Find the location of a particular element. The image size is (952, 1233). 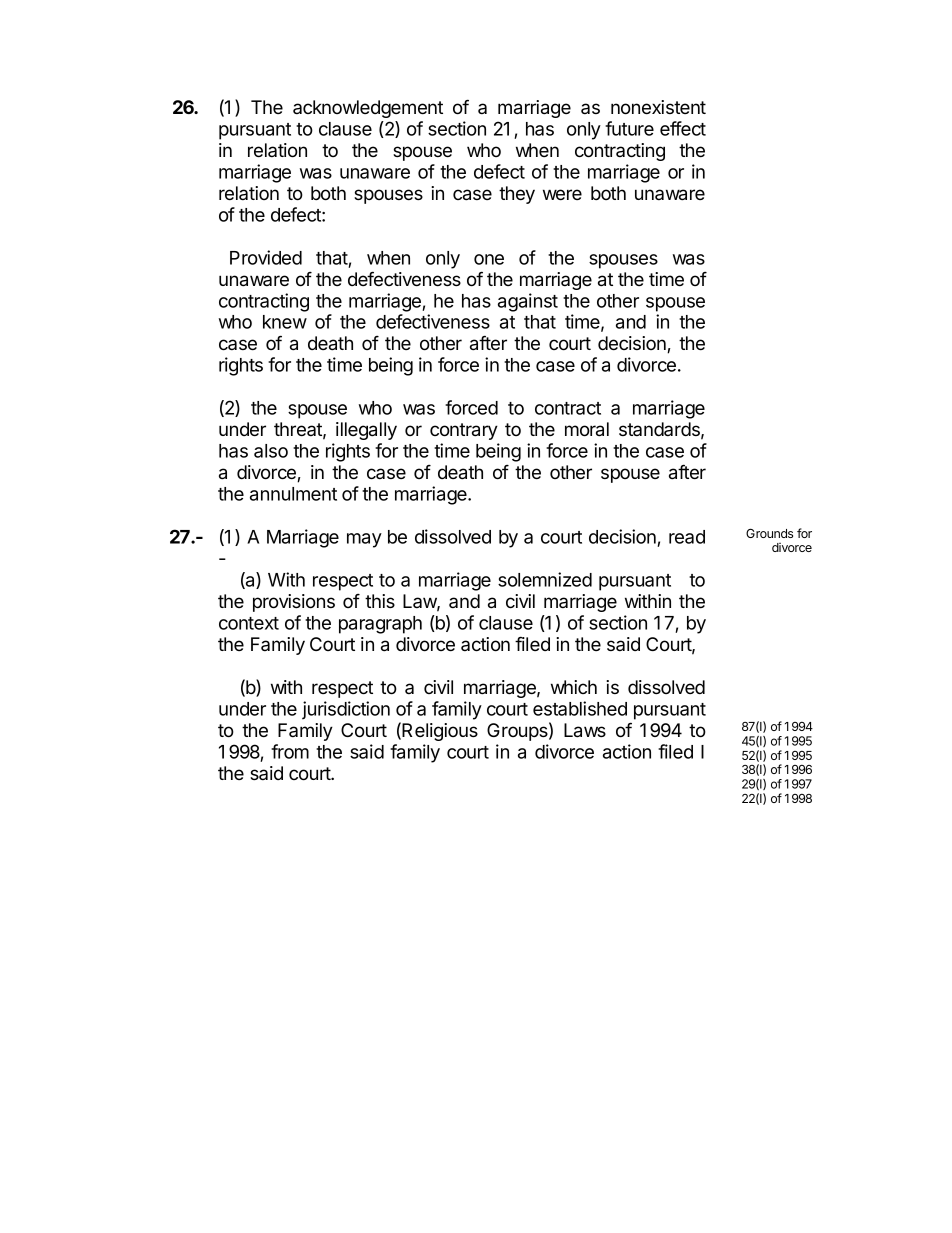

also is located at coordinates (271, 451).
